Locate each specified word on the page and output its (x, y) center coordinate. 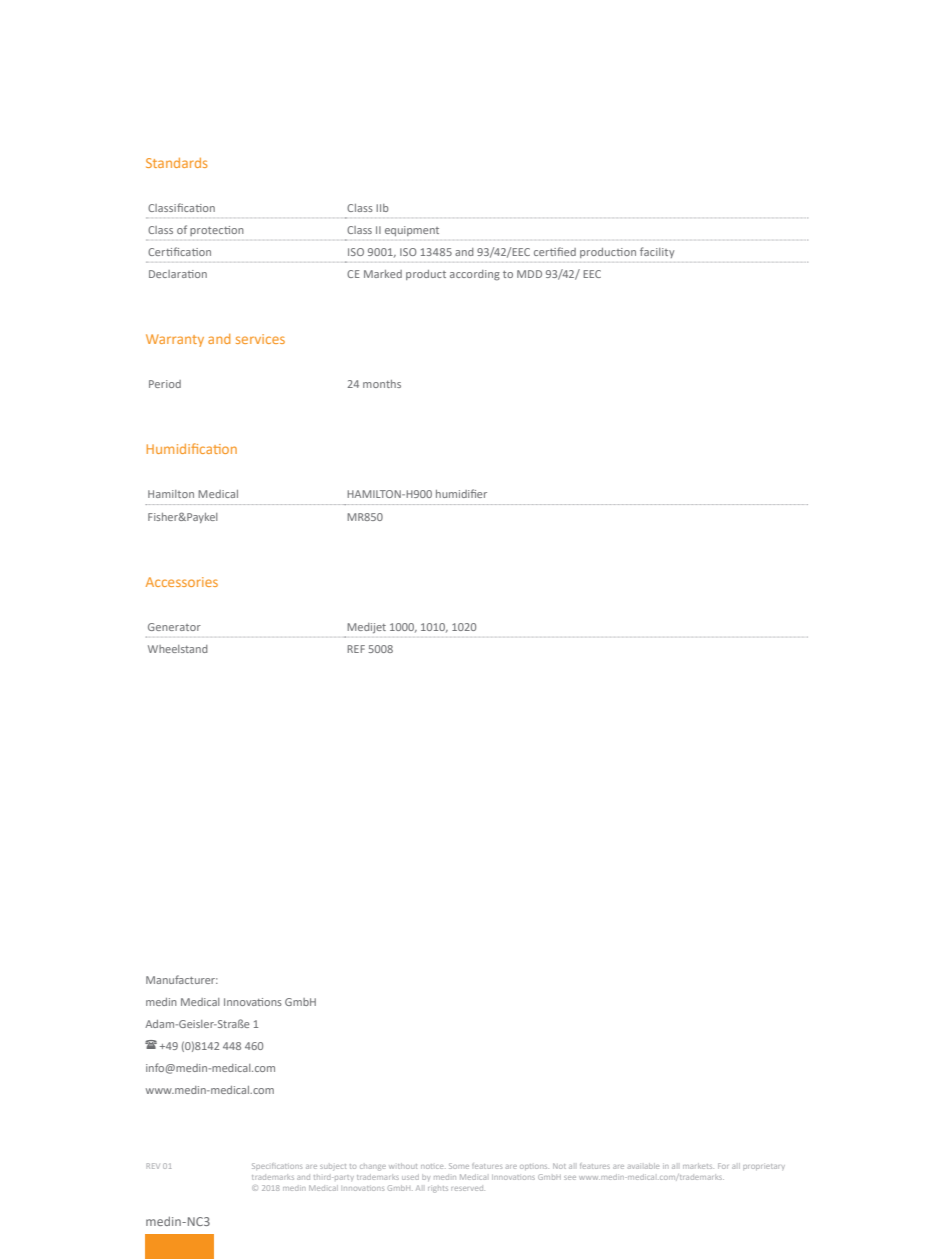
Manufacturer (182, 979)
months (382, 384)
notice (433, 1166)
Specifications (277, 1166)
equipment (412, 231)
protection (217, 231)
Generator (174, 627)
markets (698, 1166)
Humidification (192, 448)
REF (356, 649)
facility (657, 252)
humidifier (461, 493)
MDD (529, 274)
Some (459, 1166)
